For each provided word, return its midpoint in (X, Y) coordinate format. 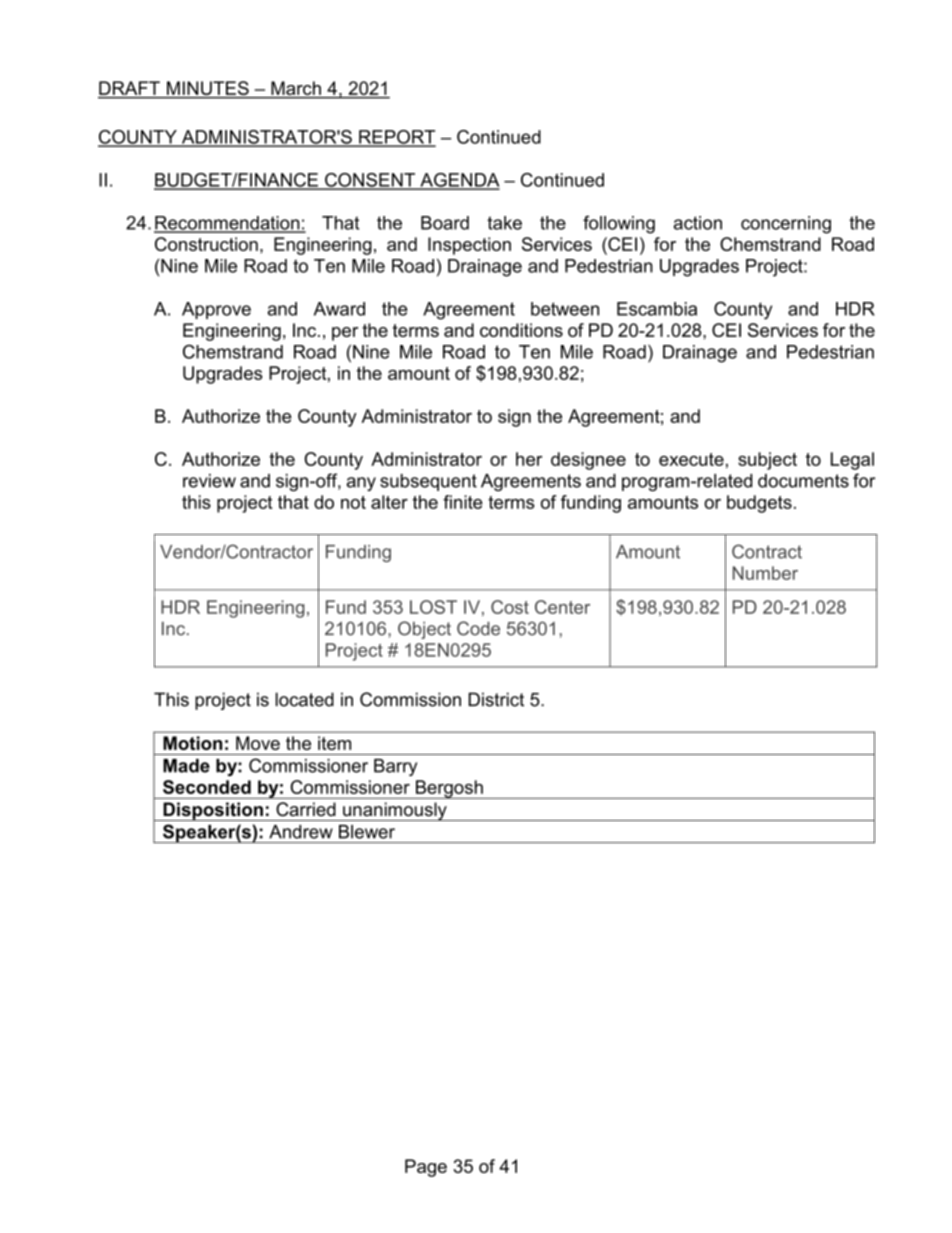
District (496, 699)
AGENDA (459, 181)
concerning (786, 225)
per (345, 334)
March (296, 89)
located (305, 699)
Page (426, 1168)
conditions (521, 330)
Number (765, 573)
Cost (510, 607)
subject (767, 461)
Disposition (213, 811)
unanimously (395, 811)
